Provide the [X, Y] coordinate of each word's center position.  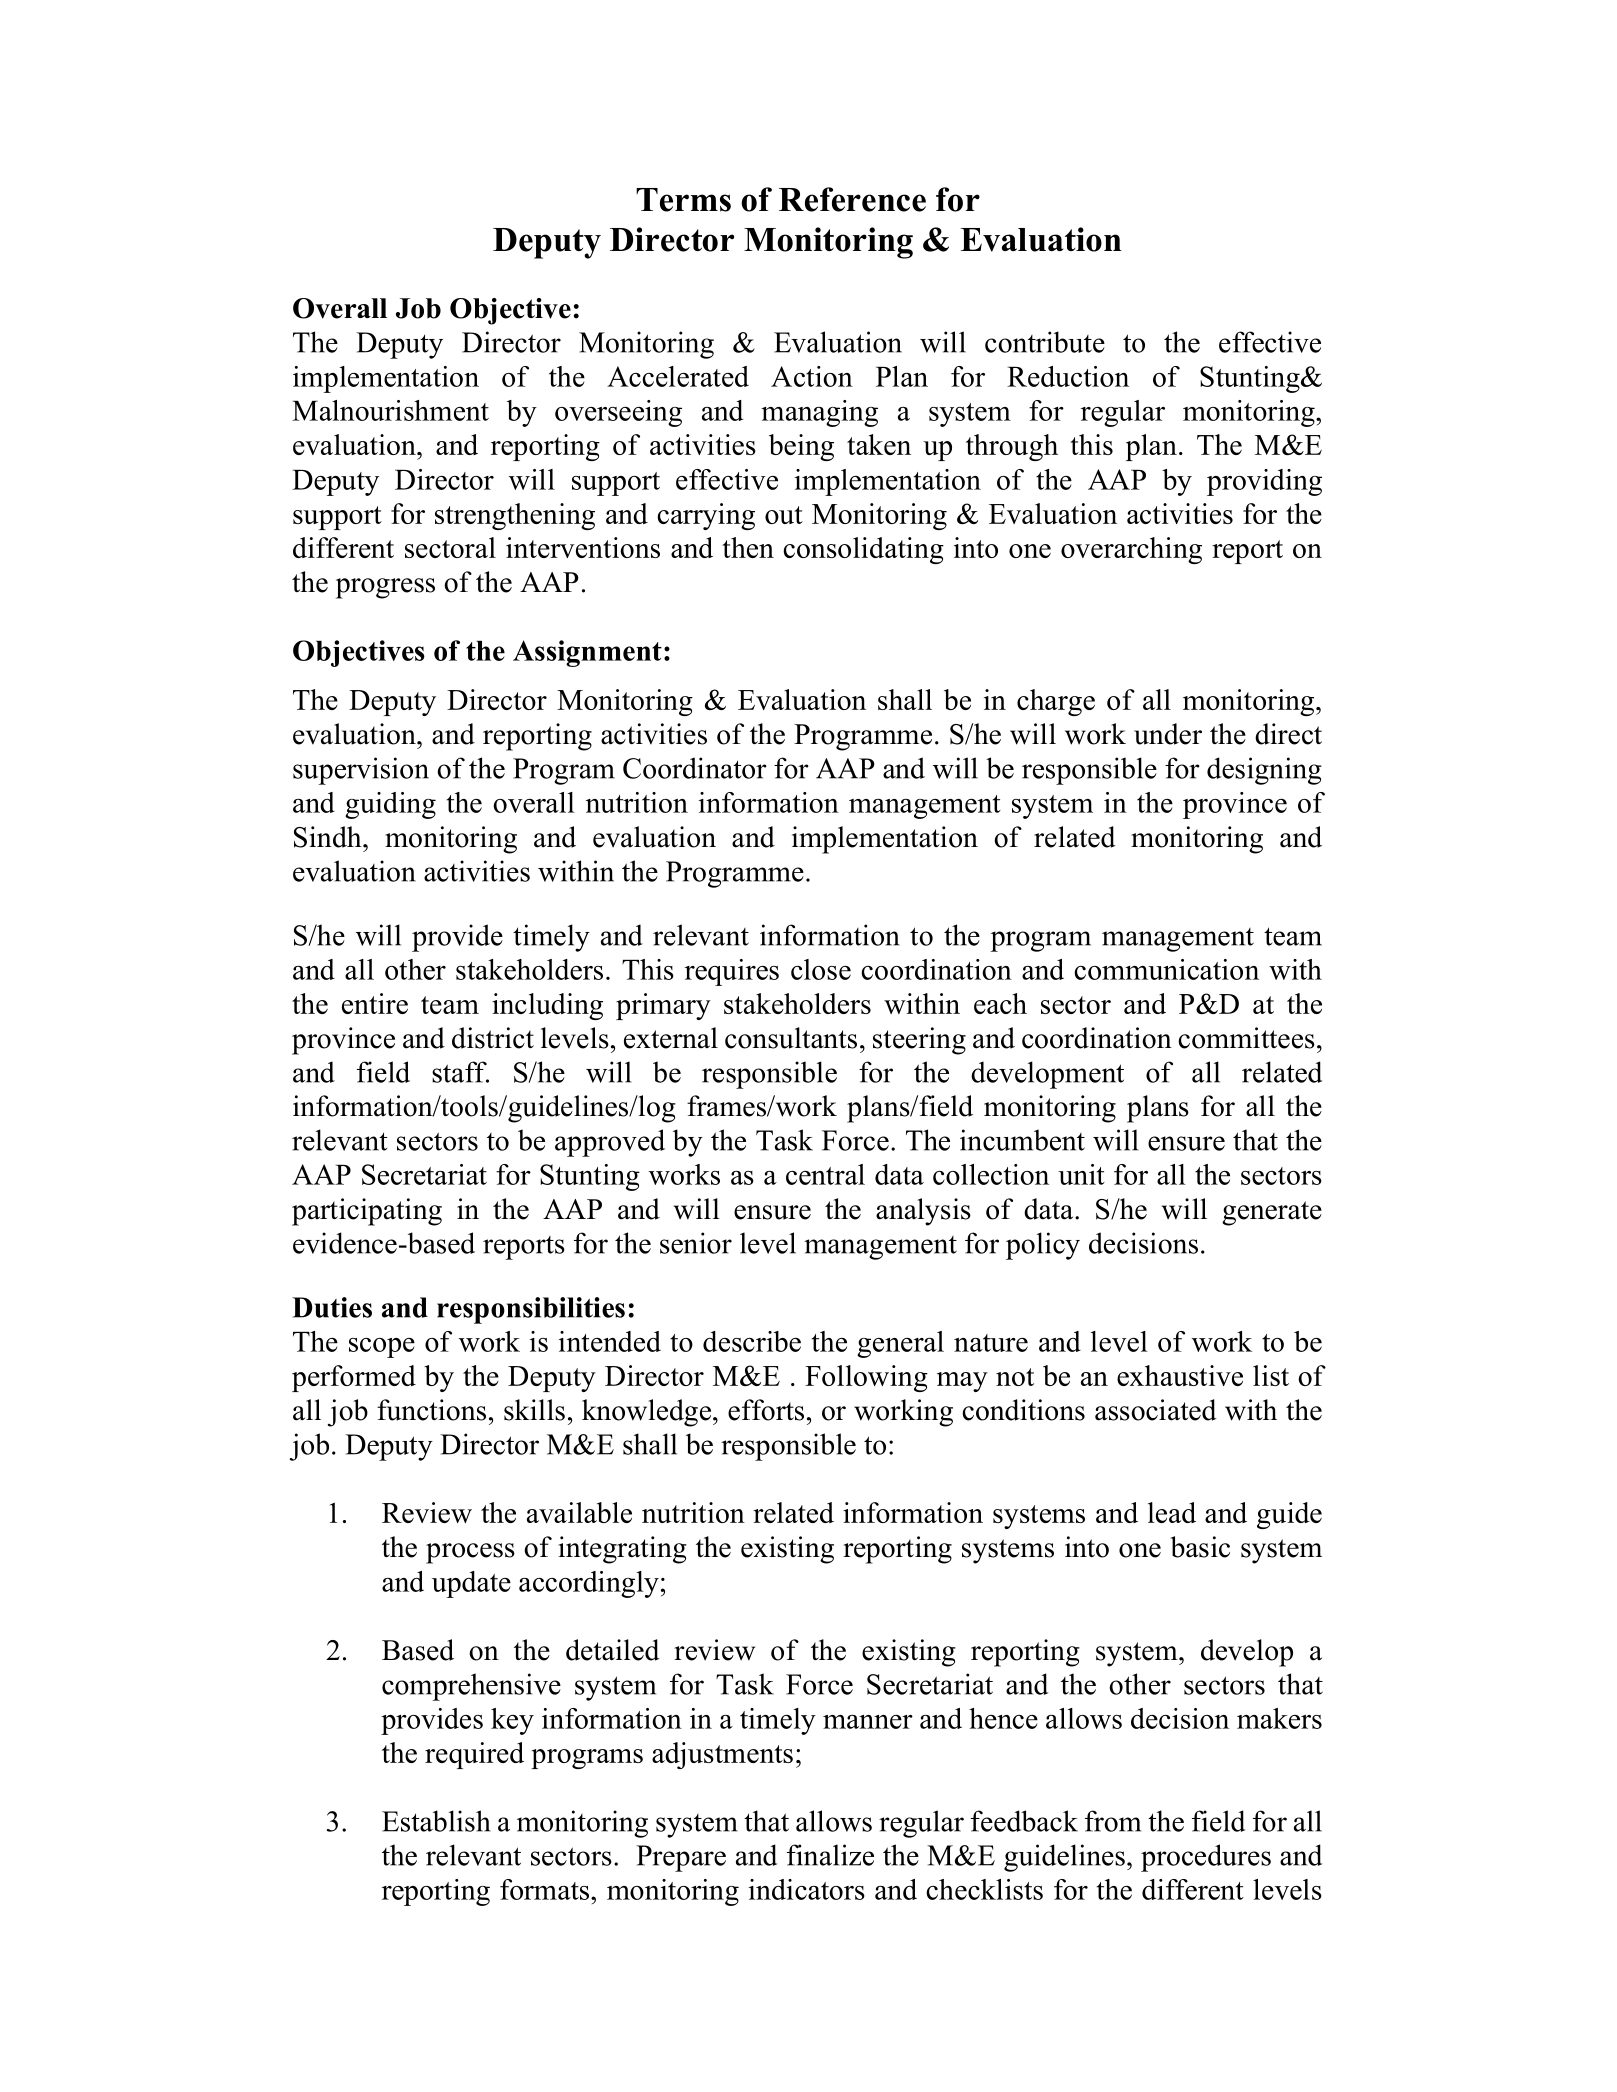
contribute [1045, 342]
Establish [436, 1821]
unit [1081, 1174]
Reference [852, 199]
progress [385, 588]
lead [1172, 1512]
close [821, 969]
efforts [766, 1410]
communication [1166, 969]
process [470, 1553]
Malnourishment [390, 410]
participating [367, 1212]
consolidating [863, 550]
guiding [390, 805]
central [825, 1174]
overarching [1131, 550]
